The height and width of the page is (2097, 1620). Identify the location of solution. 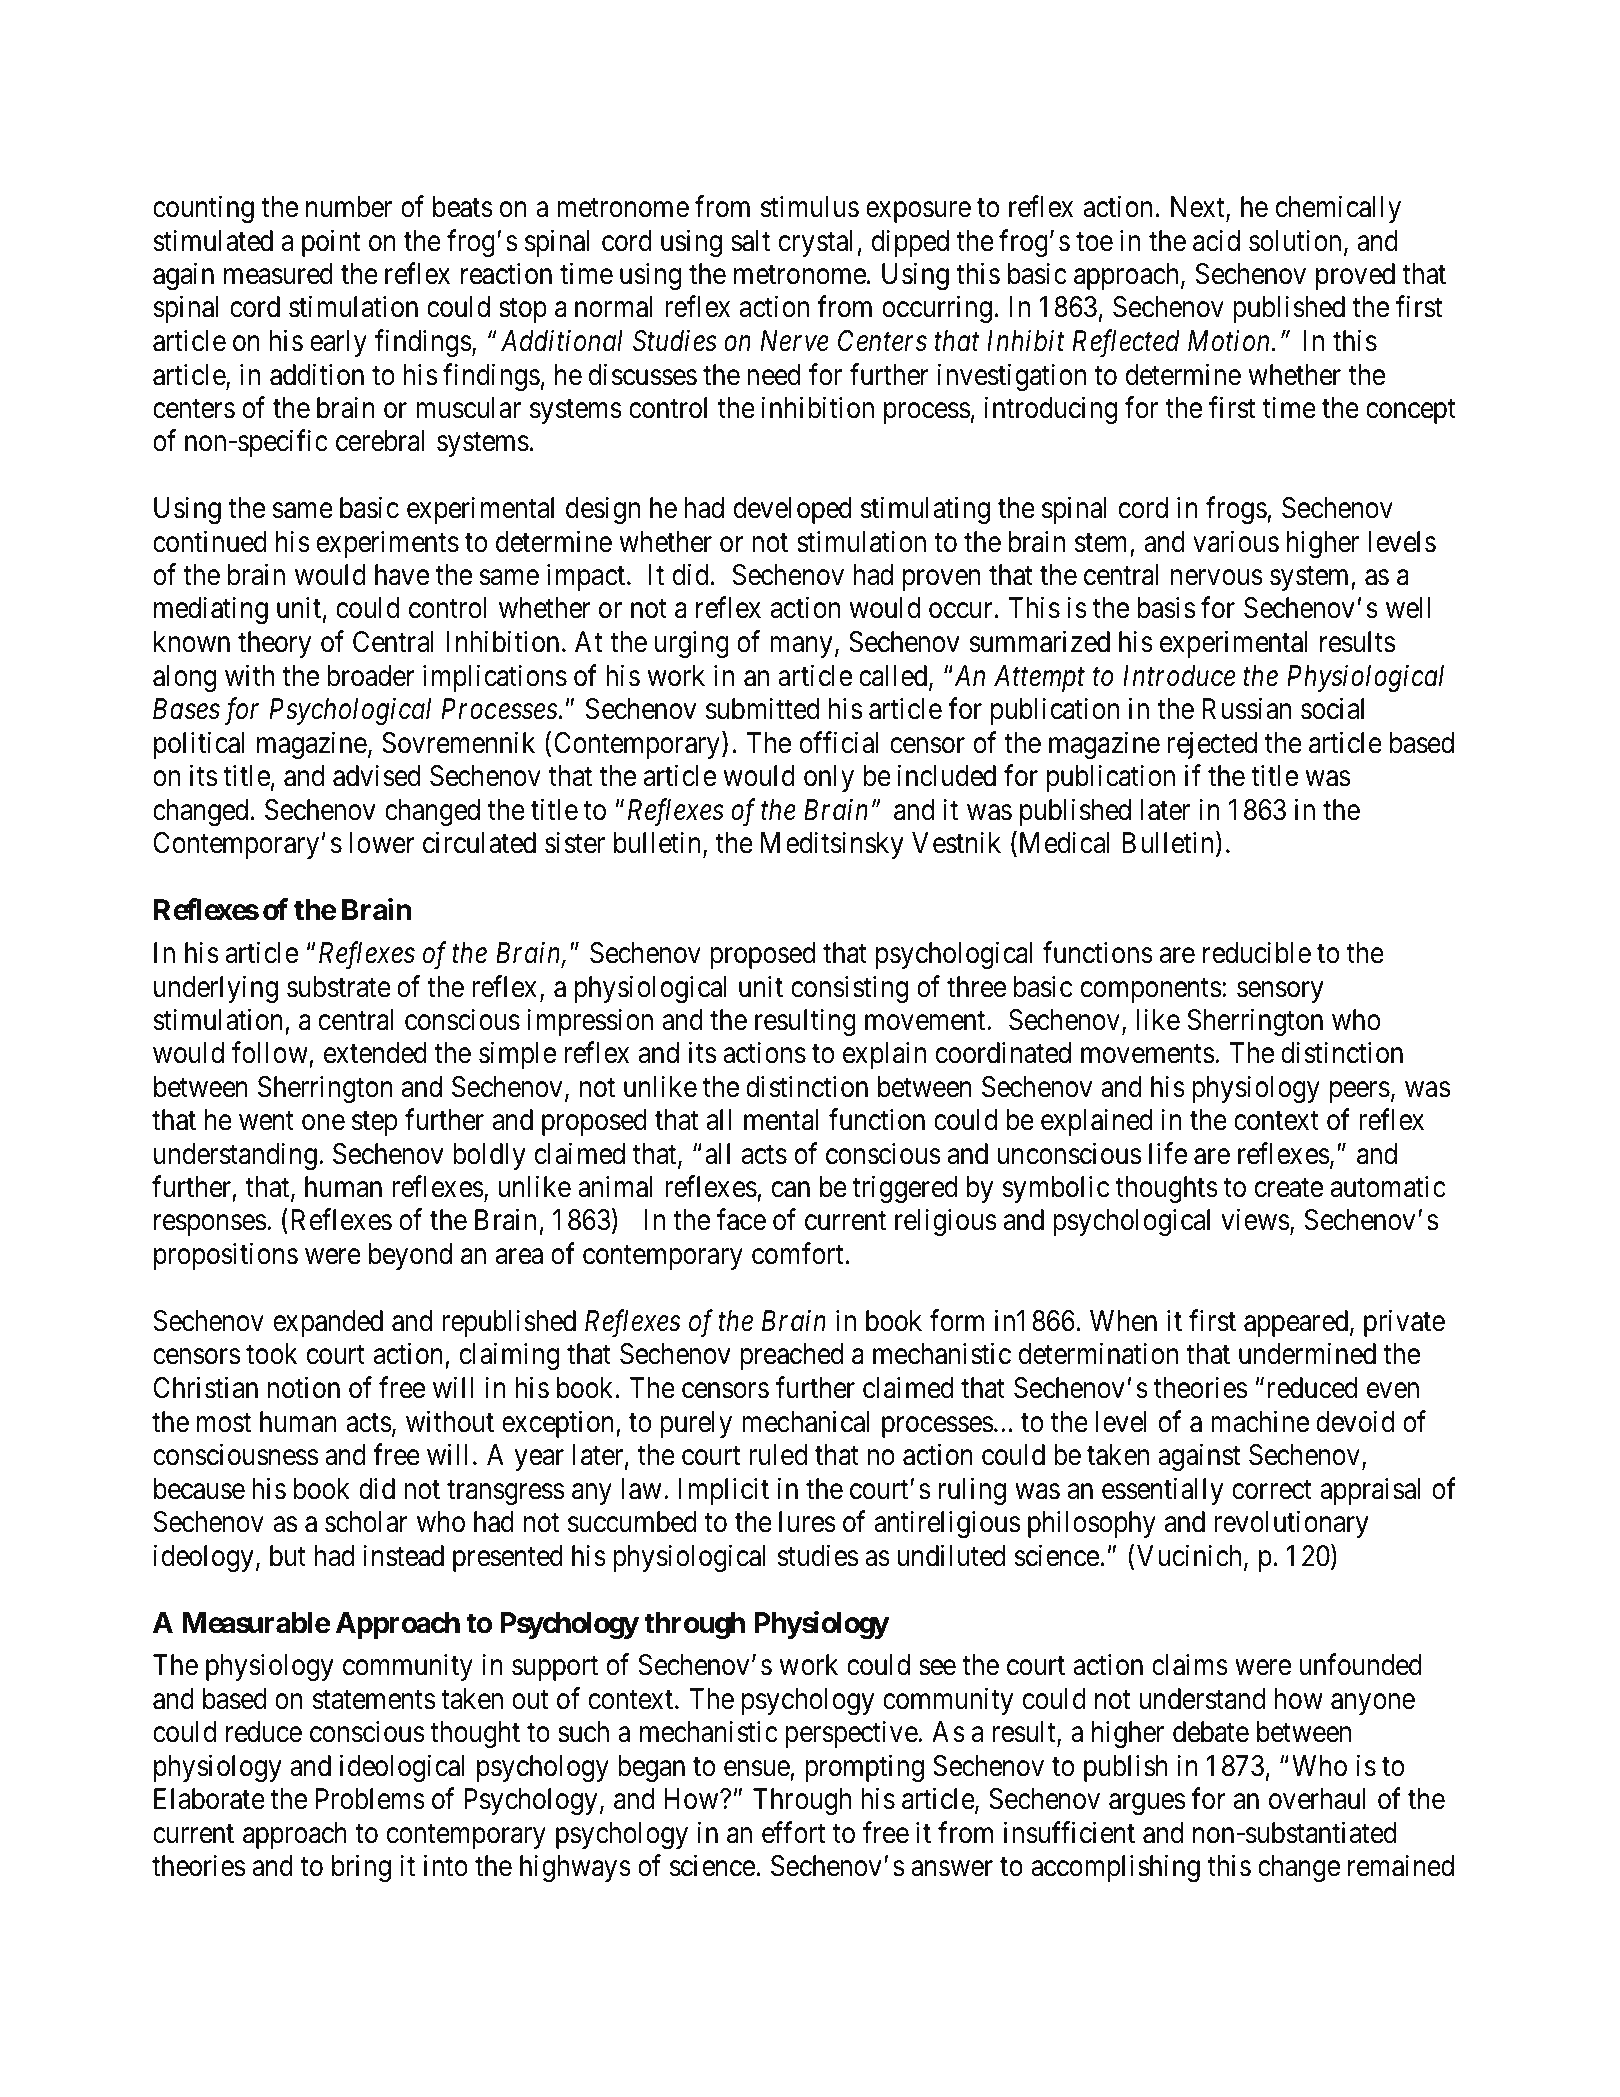
(1295, 240).
